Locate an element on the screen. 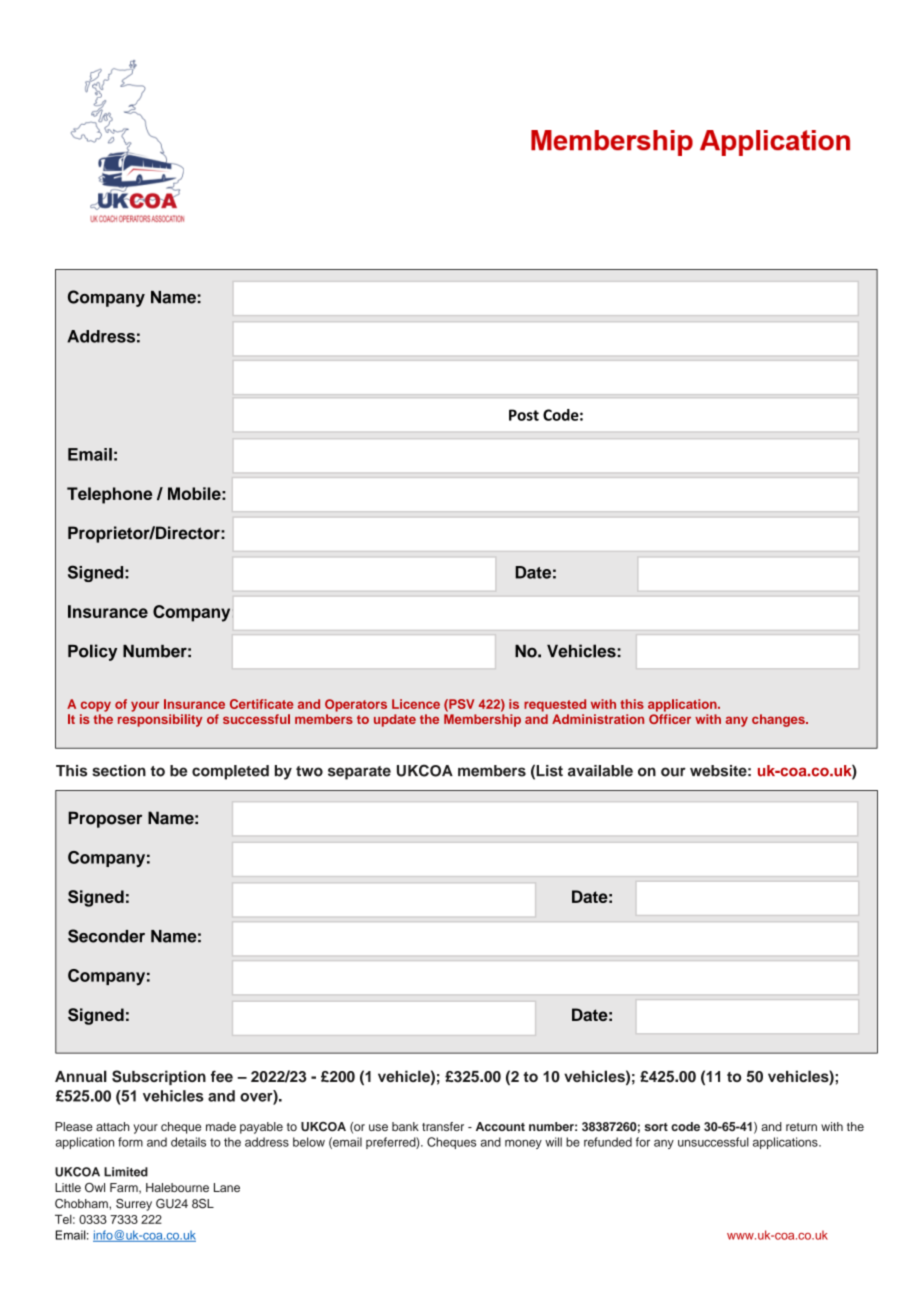 The width and height of the screenshot is (924, 1309). transfer is located at coordinates (443, 1126).
